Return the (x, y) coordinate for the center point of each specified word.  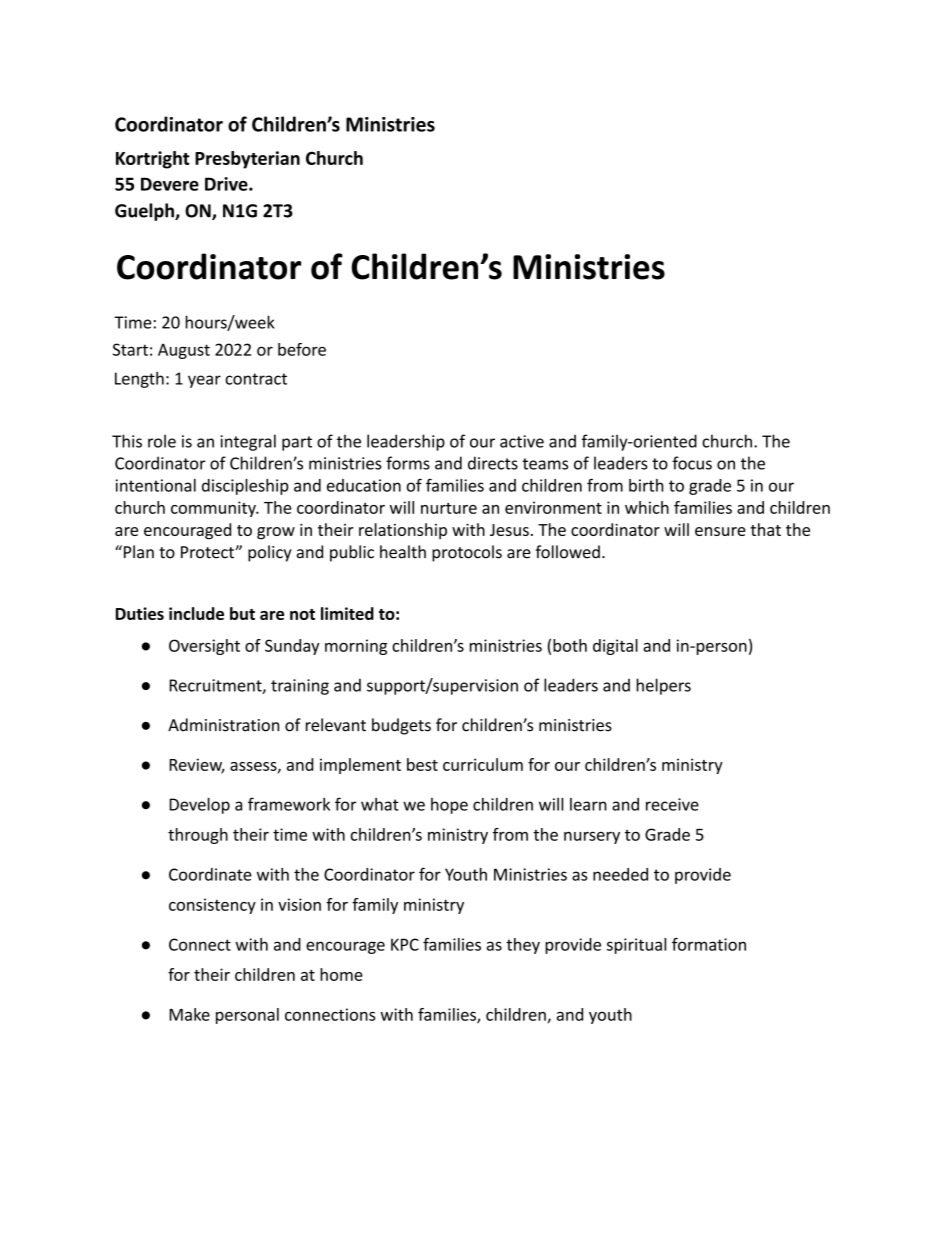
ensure (720, 531)
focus (692, 463)
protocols (467, 553)
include (196, 613)
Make (189, 1014)
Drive (227, 184)
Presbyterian (247, 160)
